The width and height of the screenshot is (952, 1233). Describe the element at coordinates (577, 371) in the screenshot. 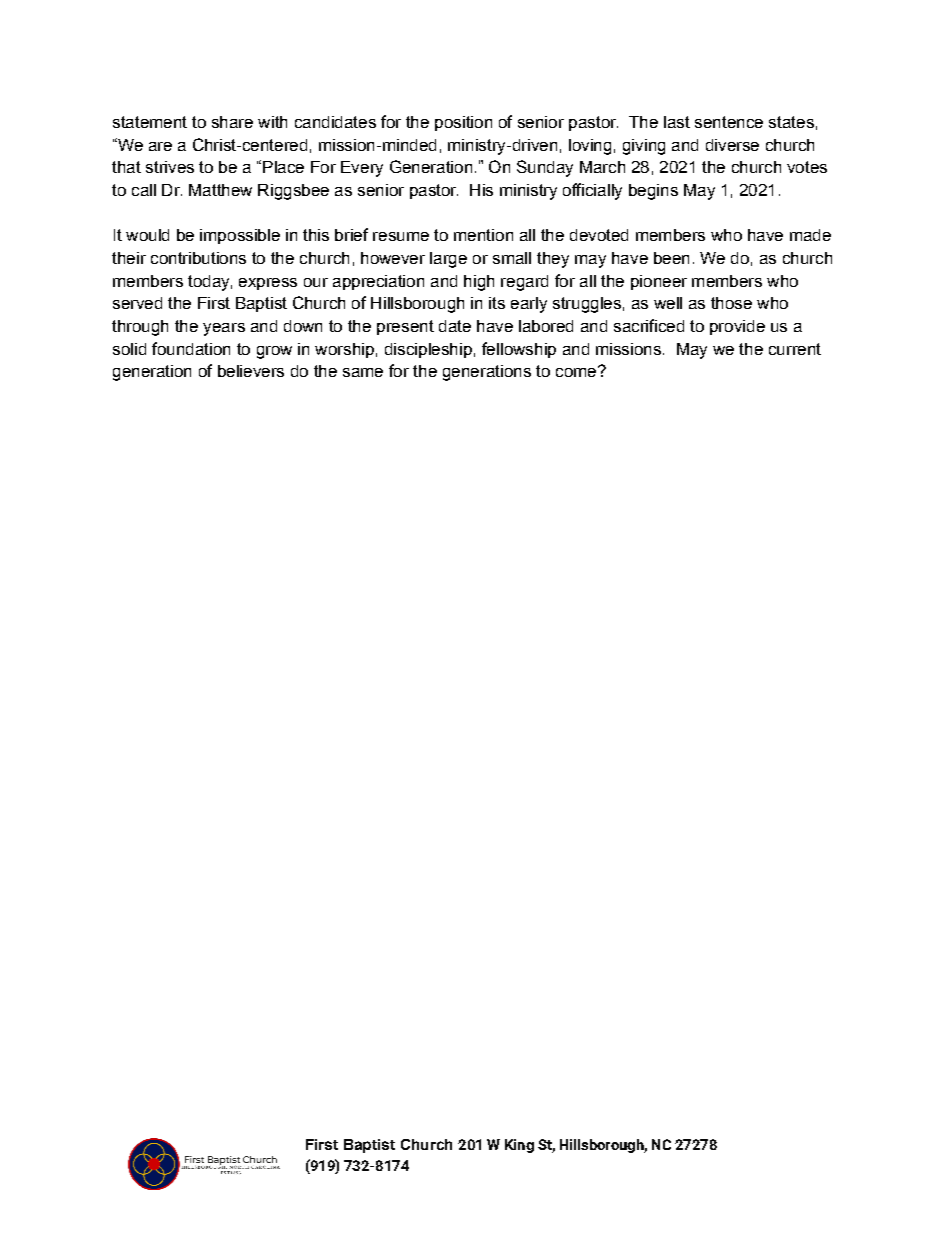

I see `come` at that location.
